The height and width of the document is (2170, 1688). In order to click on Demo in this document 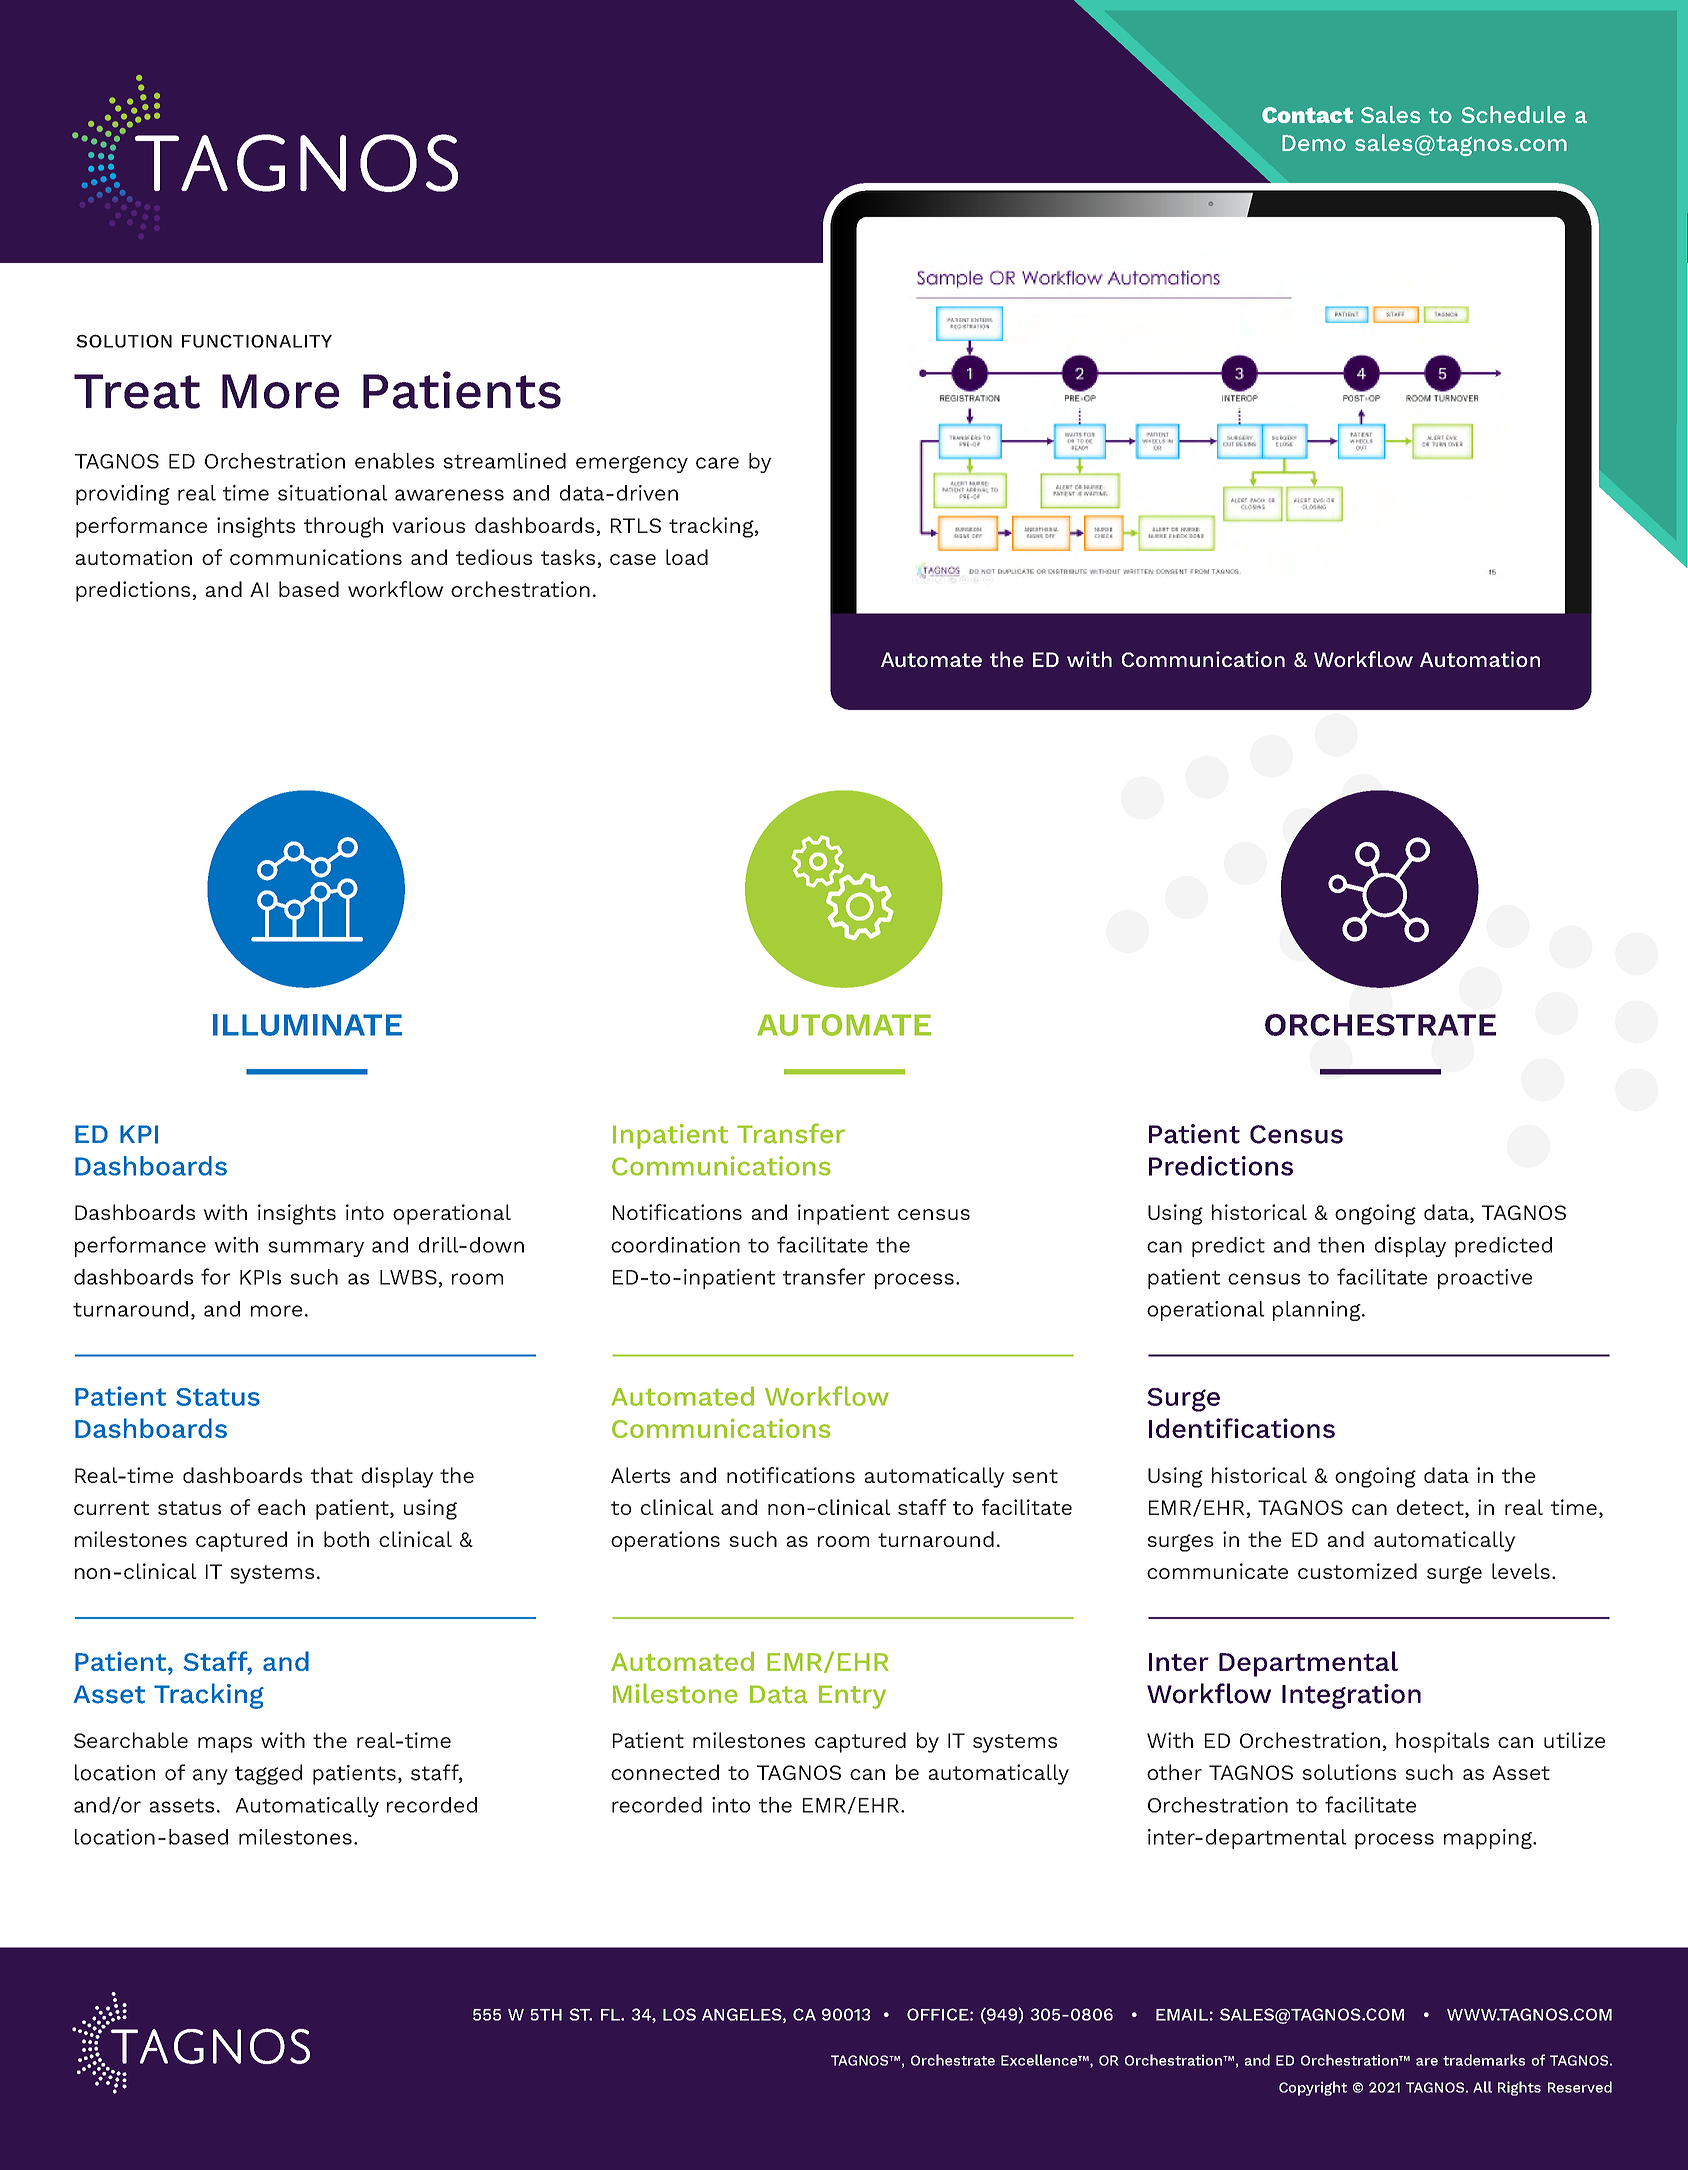, I will do `click(1314, 143)`.
